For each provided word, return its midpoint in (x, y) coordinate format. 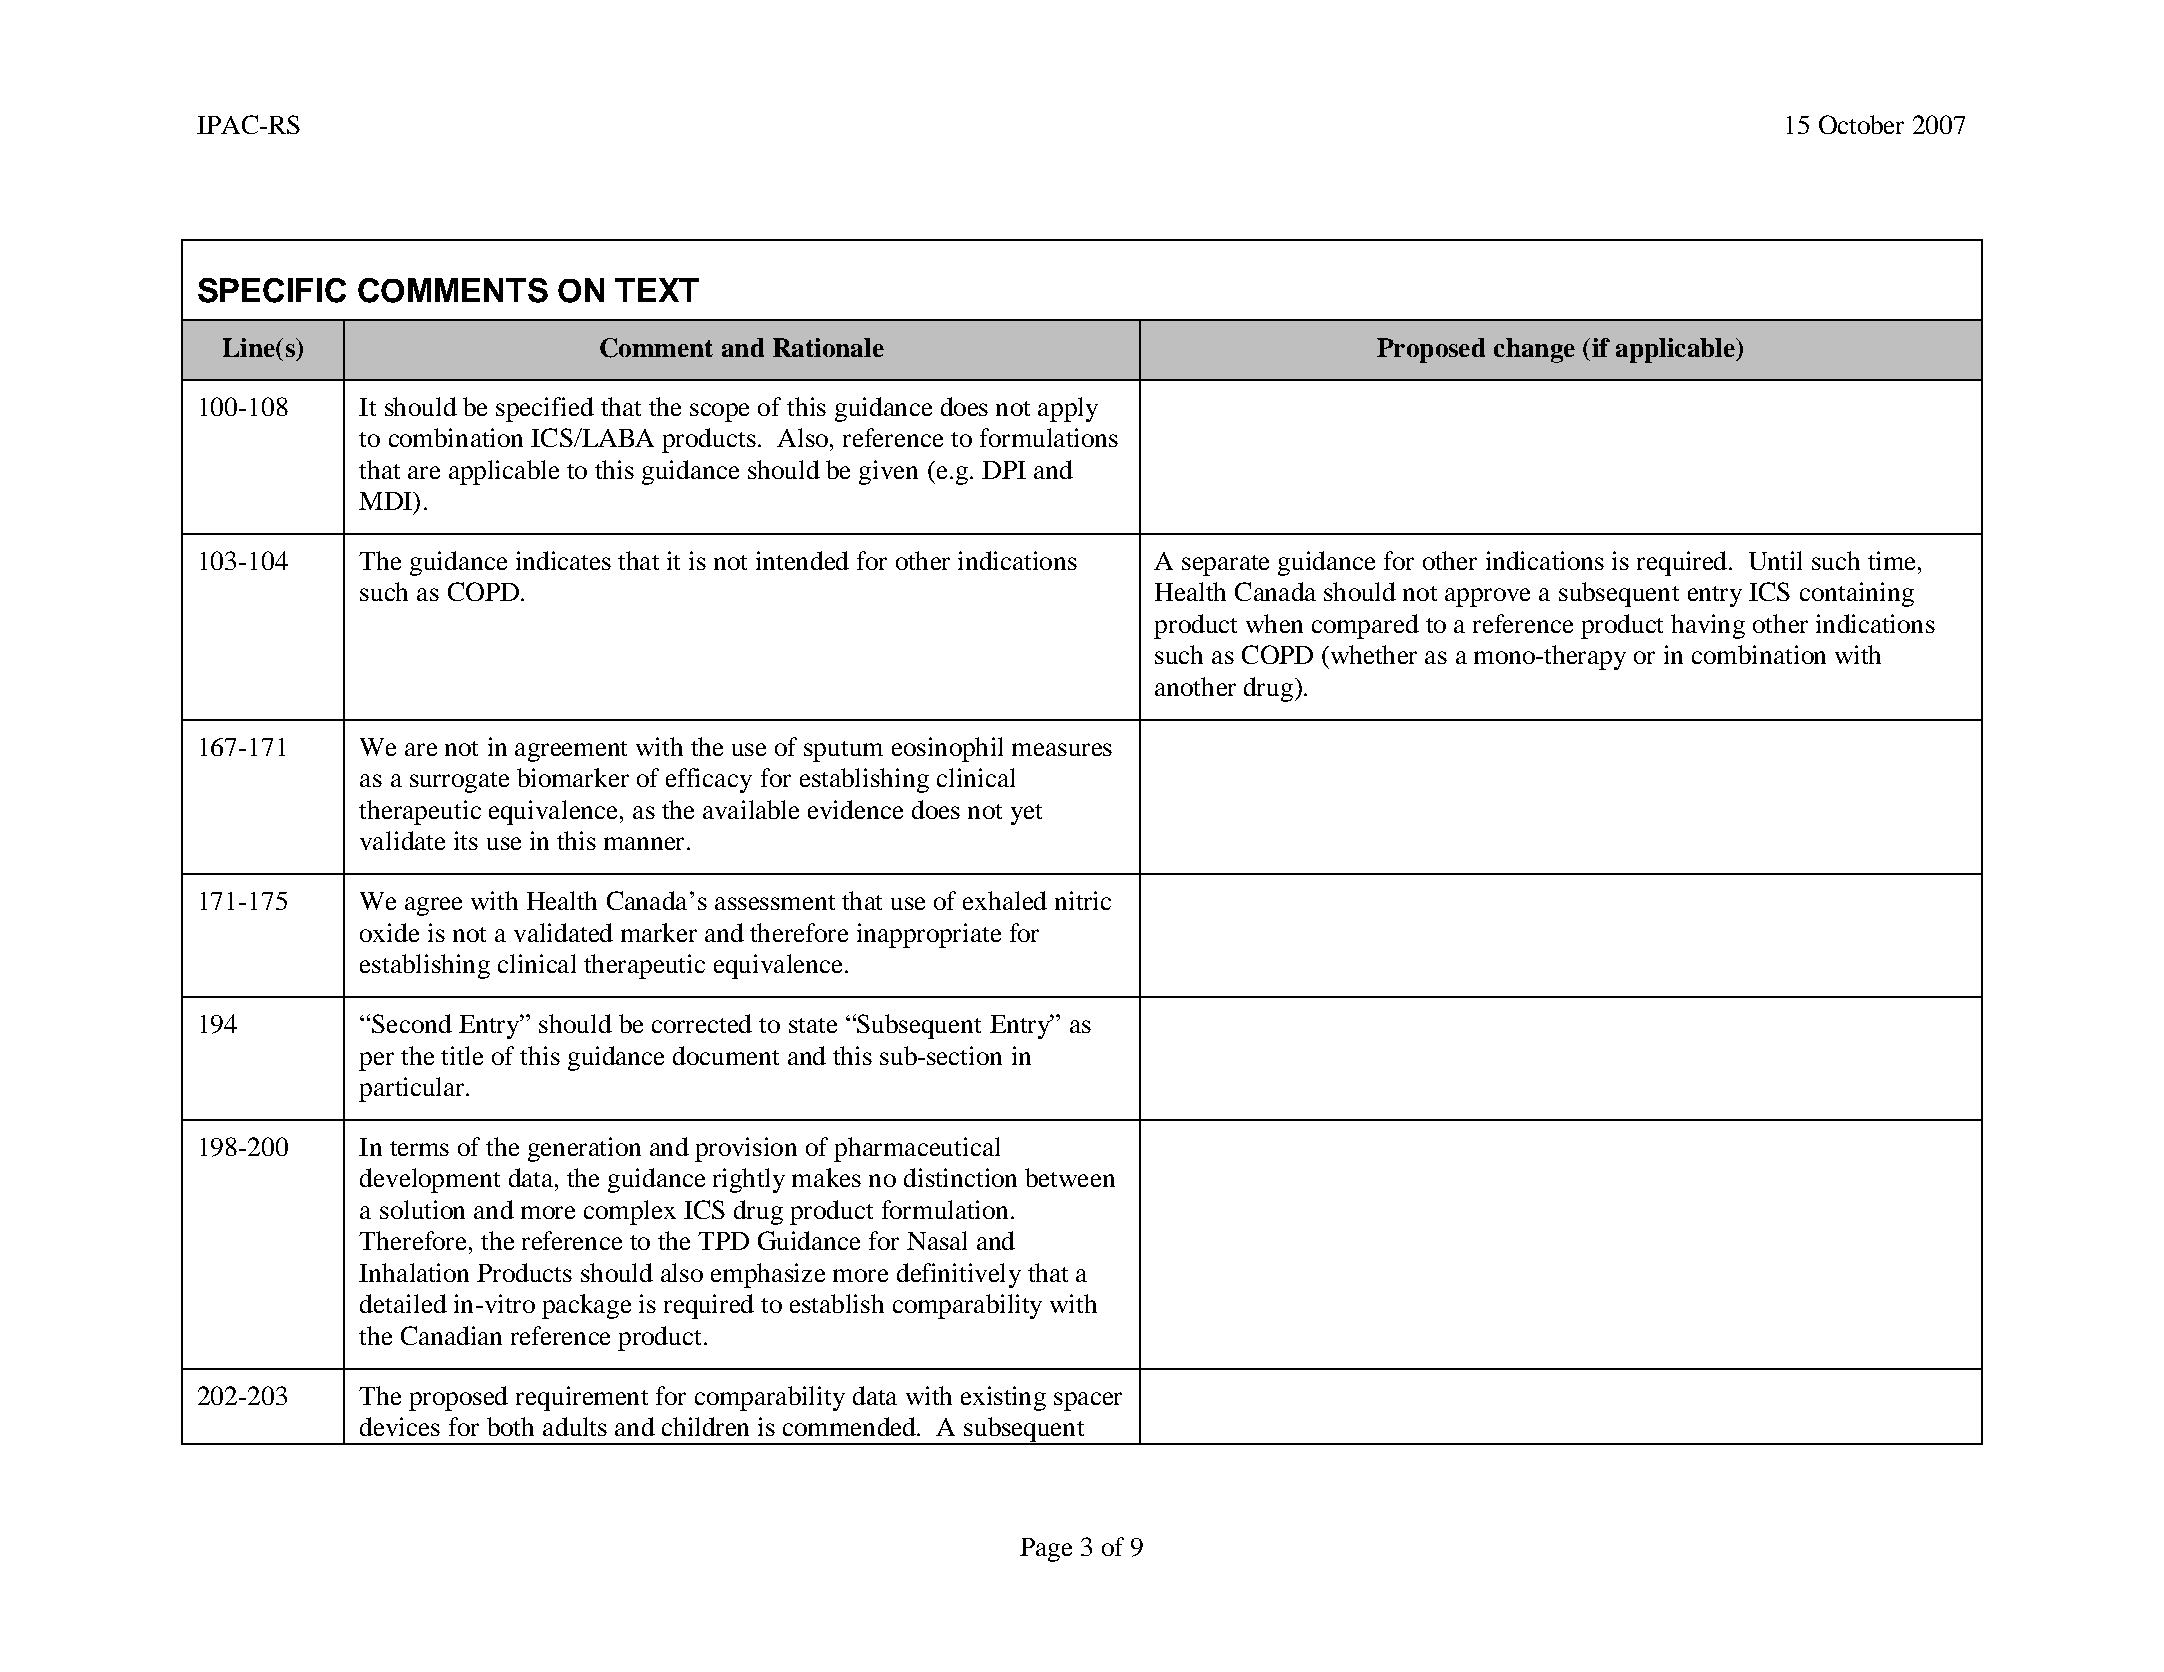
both (510, 1426)
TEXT (657, 290)
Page (1046, 1550)
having (1708, 626)
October (1861, 124)
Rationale (828, 347)
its (466, 840)
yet (1026, 814)
